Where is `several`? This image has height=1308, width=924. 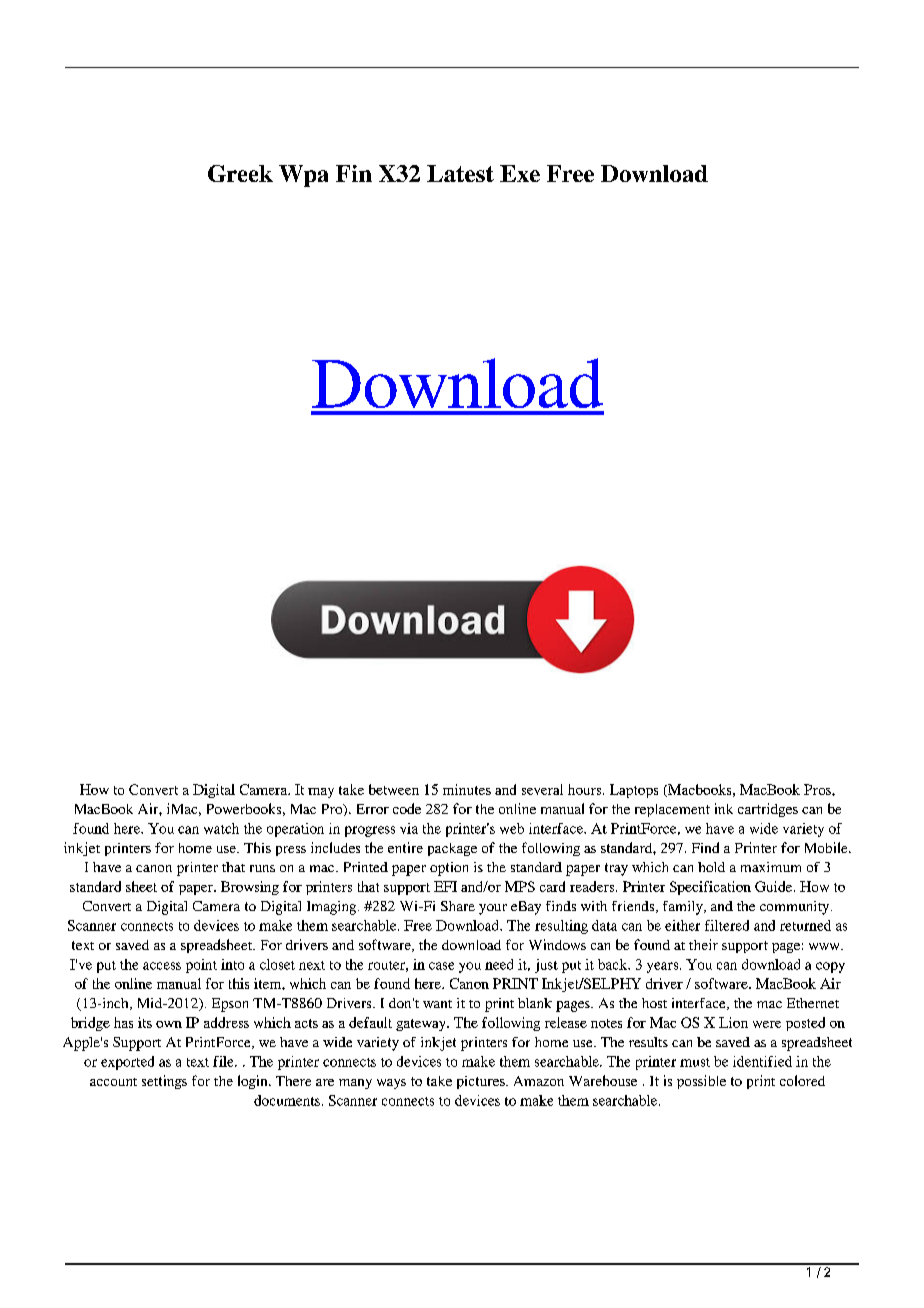 several is located at coordinates (542, 789).
